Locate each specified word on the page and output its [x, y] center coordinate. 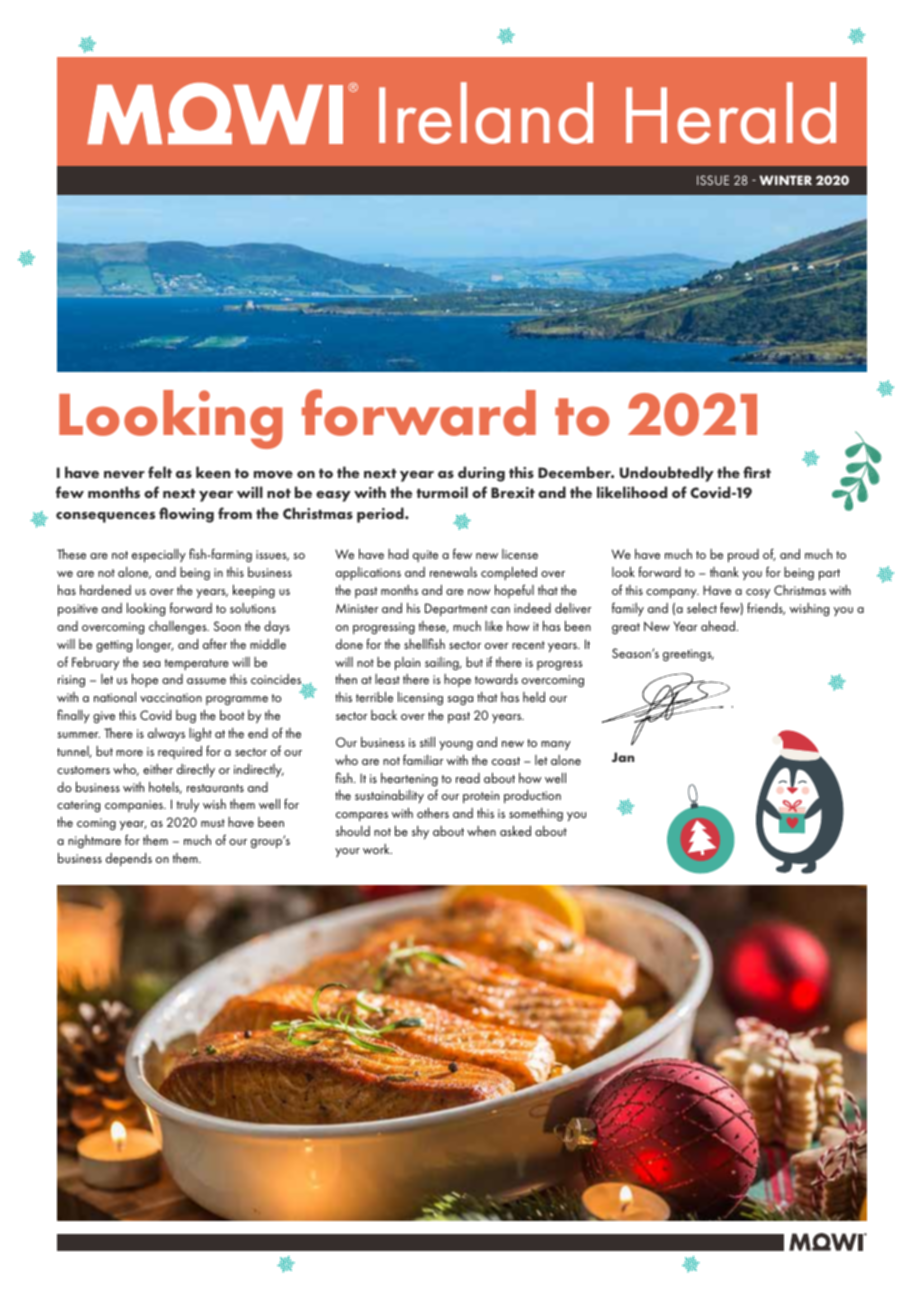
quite [425, 556]
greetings [688, 655]
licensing [420, 698]
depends [129, 859]
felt [160, 472]
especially [159, 556]
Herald [731, 113]
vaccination [171, 697]
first [757, 472]
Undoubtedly [667, 474]
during [481, 474]
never [124, 474]
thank [724, 572]
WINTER [785, 180]
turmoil [442, 492]
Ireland [486, 113]
